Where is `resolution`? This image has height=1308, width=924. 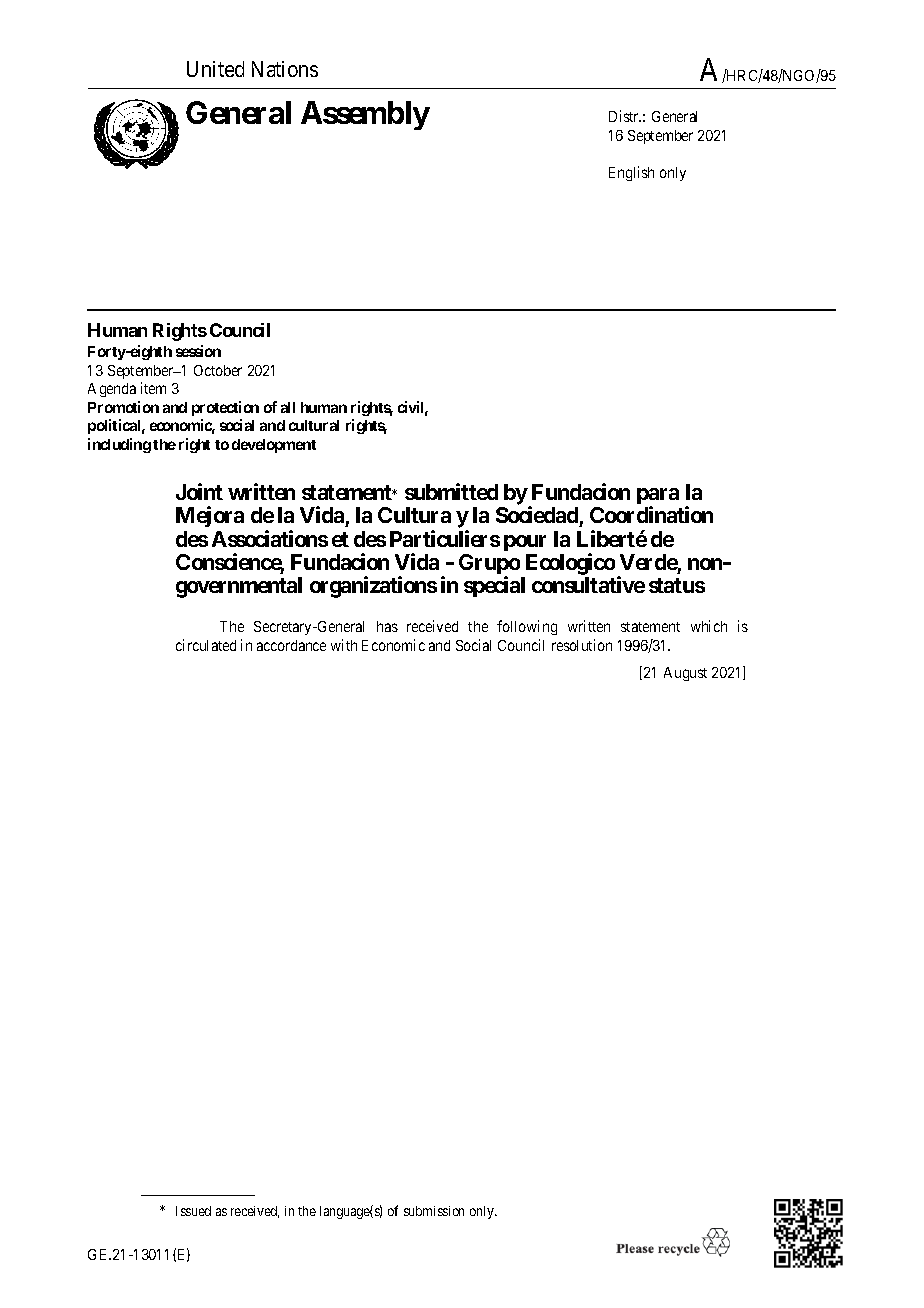
resolution is located at coordinates (582, 645).
